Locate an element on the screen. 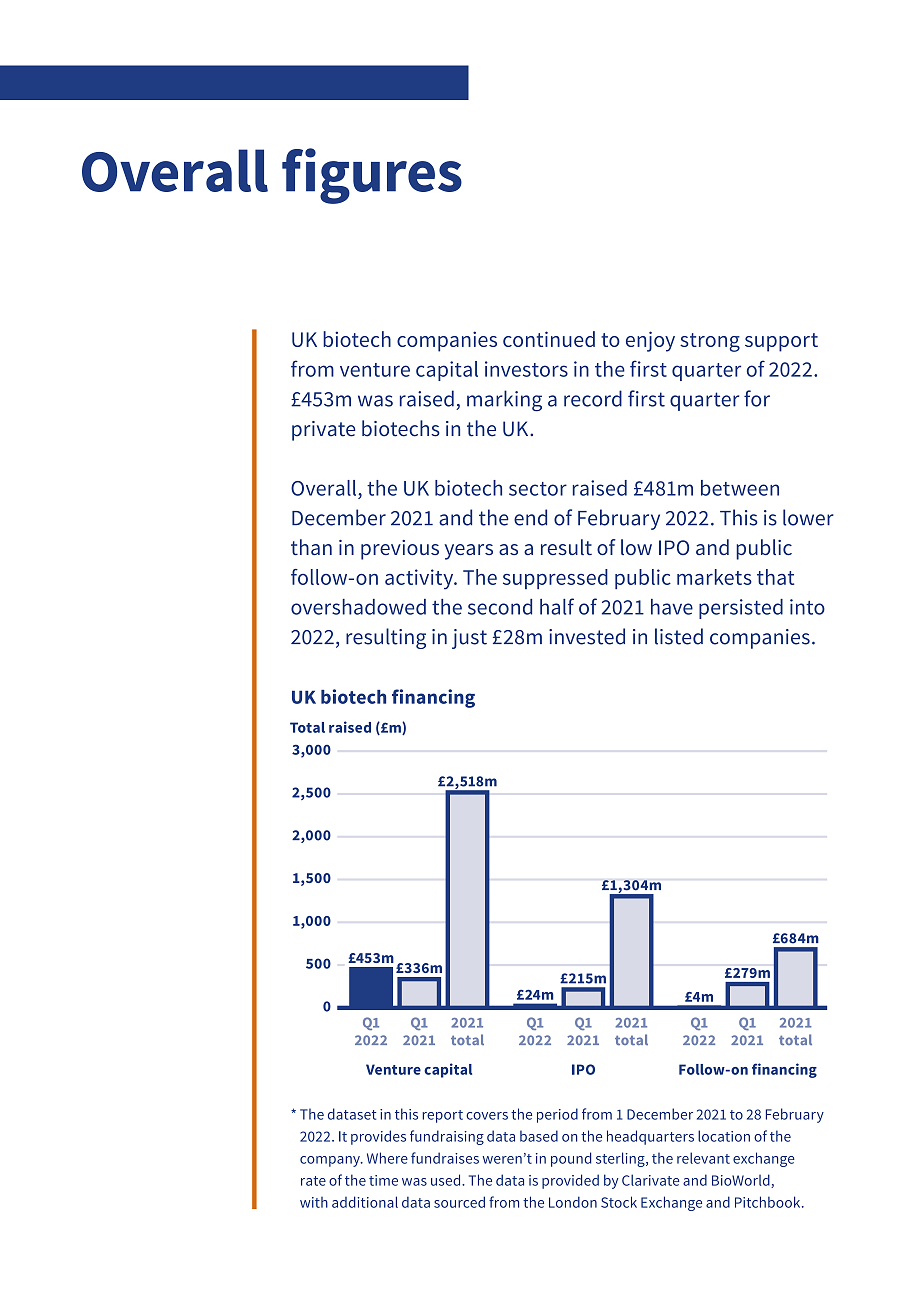 This screenshot has width=924, height=1311. private is located at coordinates (323, 431).
